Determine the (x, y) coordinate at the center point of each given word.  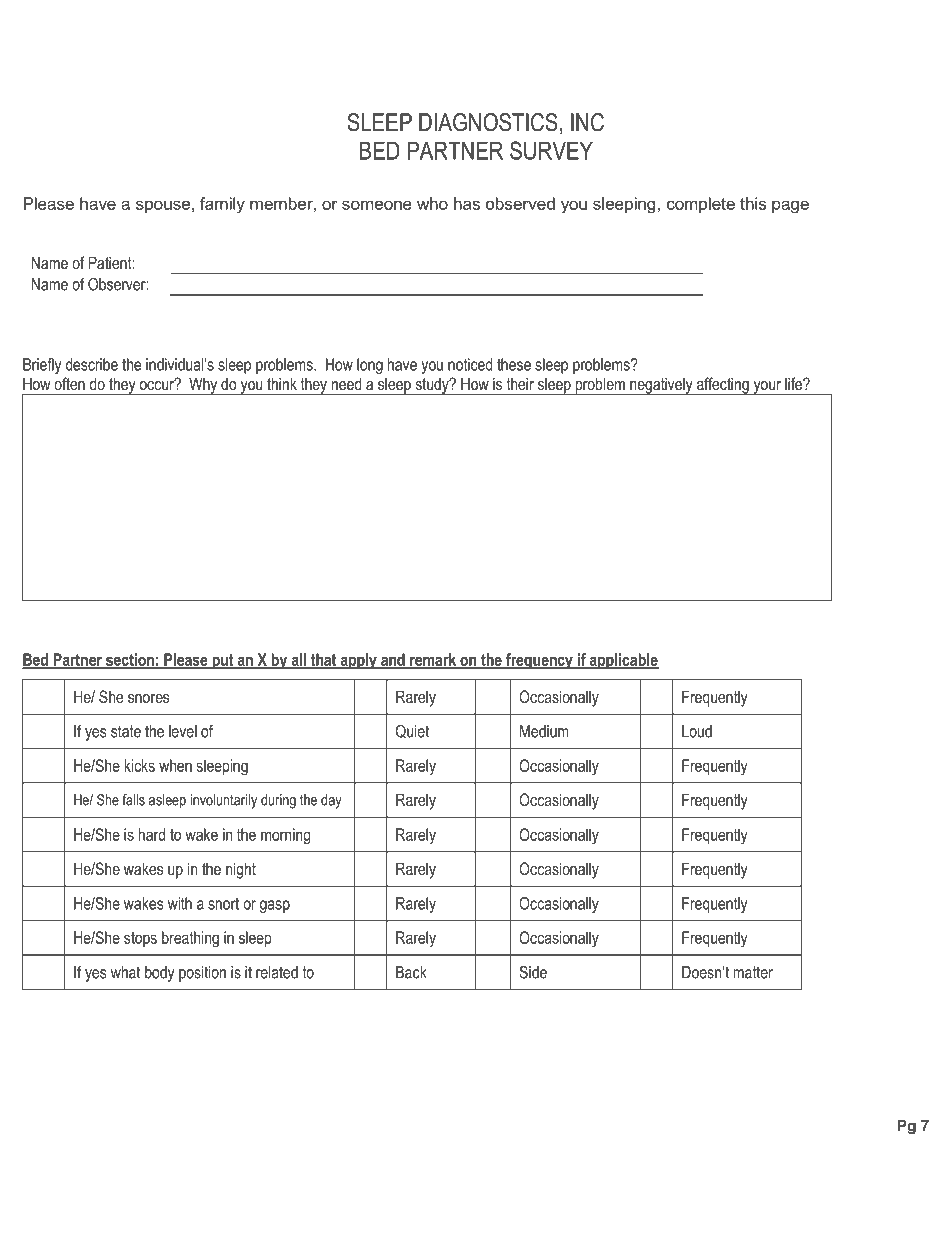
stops (140, 939)
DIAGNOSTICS (488, 122)
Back (411, 972)
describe (92, 364)
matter (753, 972)
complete (701, 205)
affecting (723, 386)
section (130, 660)
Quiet (412, 731)
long (370, 366)
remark (433, 660)
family (222, 205)
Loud (697, 731)
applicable (623, 661)
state (126, 731)
